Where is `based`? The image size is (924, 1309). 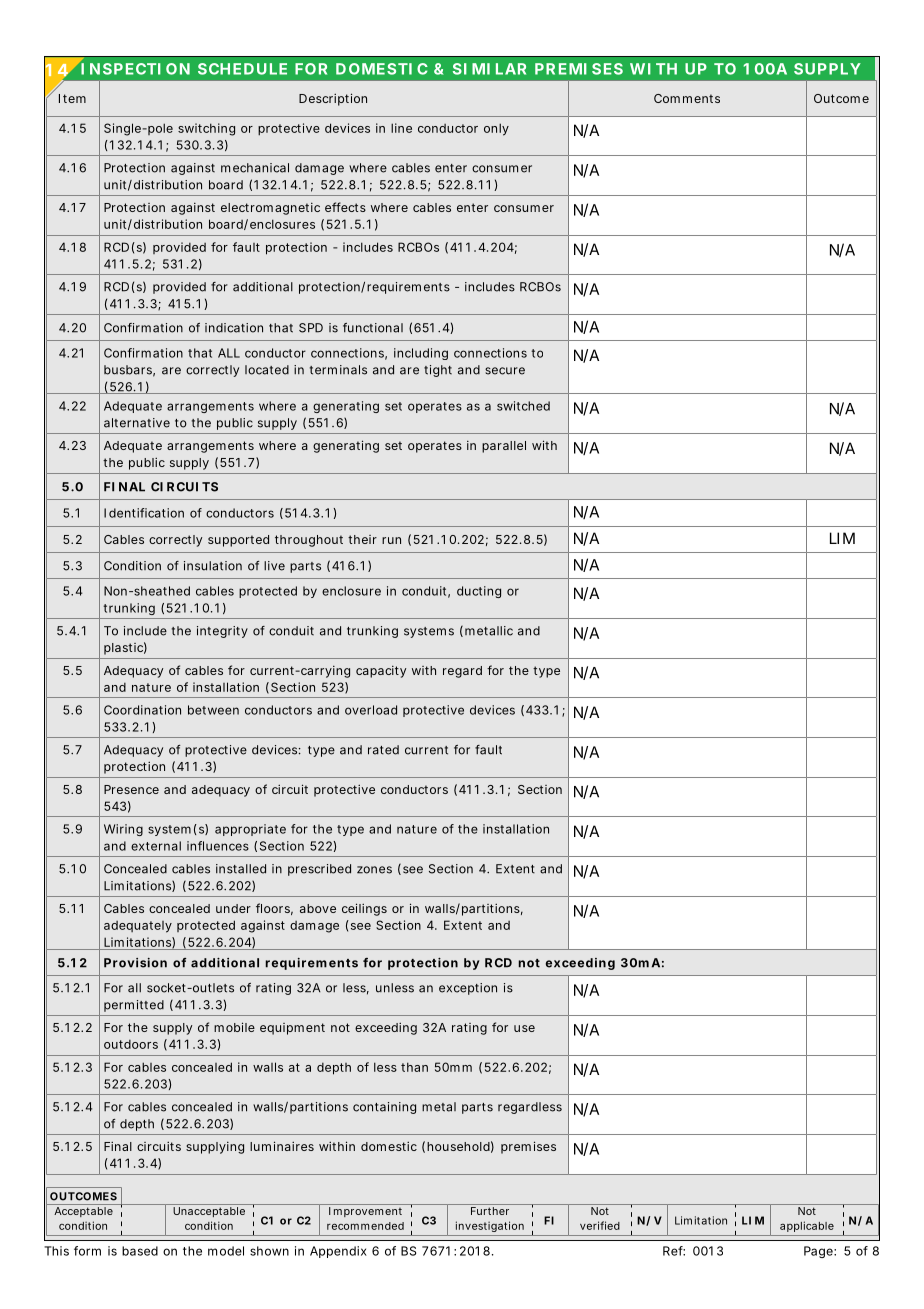 based is located at coordinates (140, 1251).
